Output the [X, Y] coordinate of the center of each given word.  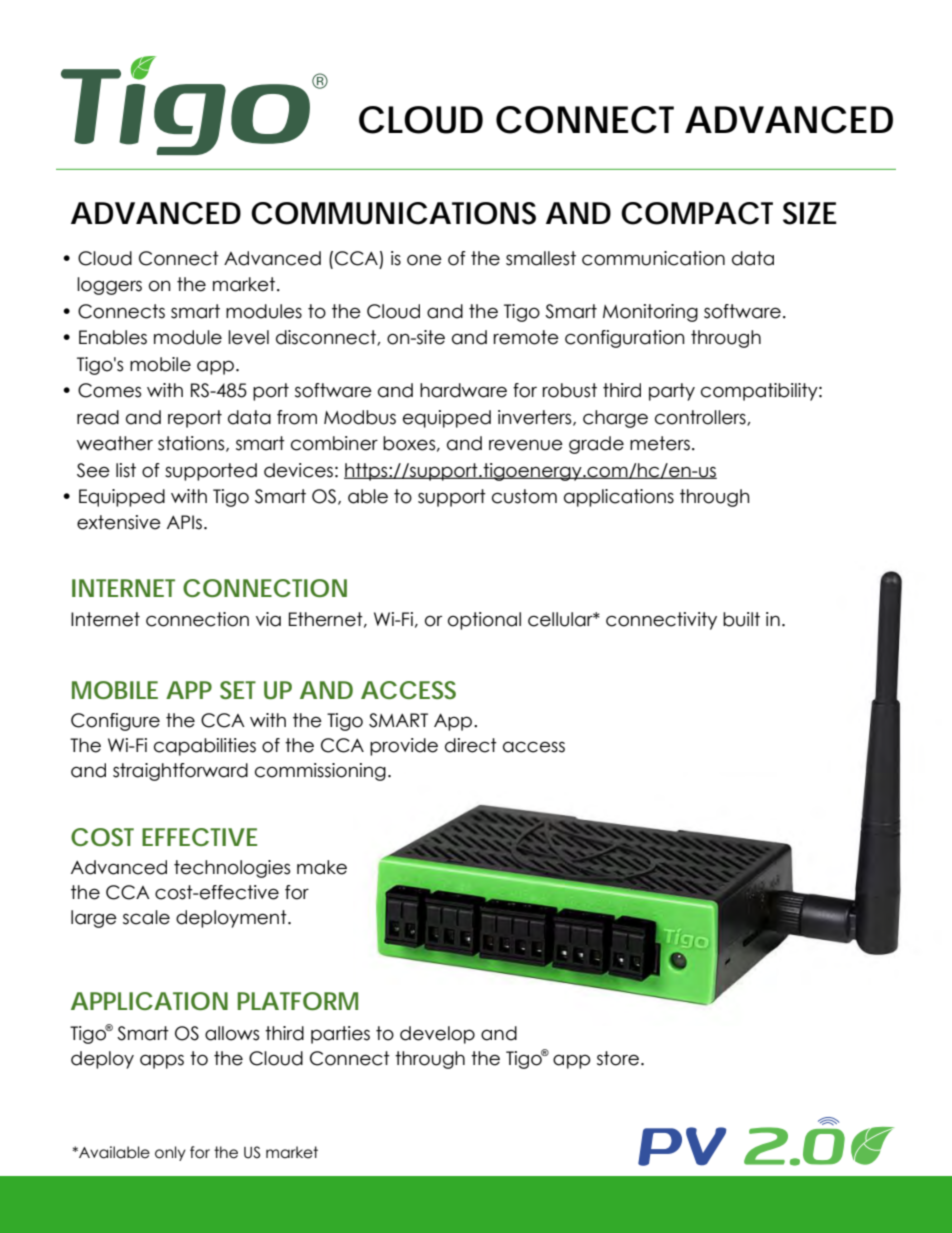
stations [192, 444]
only [170, 1153]
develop [437, 1035]
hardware [463, 390]
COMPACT [697, 213]
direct [471, 745]
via [268, 619]
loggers [109, 286]
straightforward [180, 772]
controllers [701, 418]
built [741, 619]
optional [484, 621]
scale [146, 917]
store [618, 1058]
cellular [561, 619]
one [424, 260]
